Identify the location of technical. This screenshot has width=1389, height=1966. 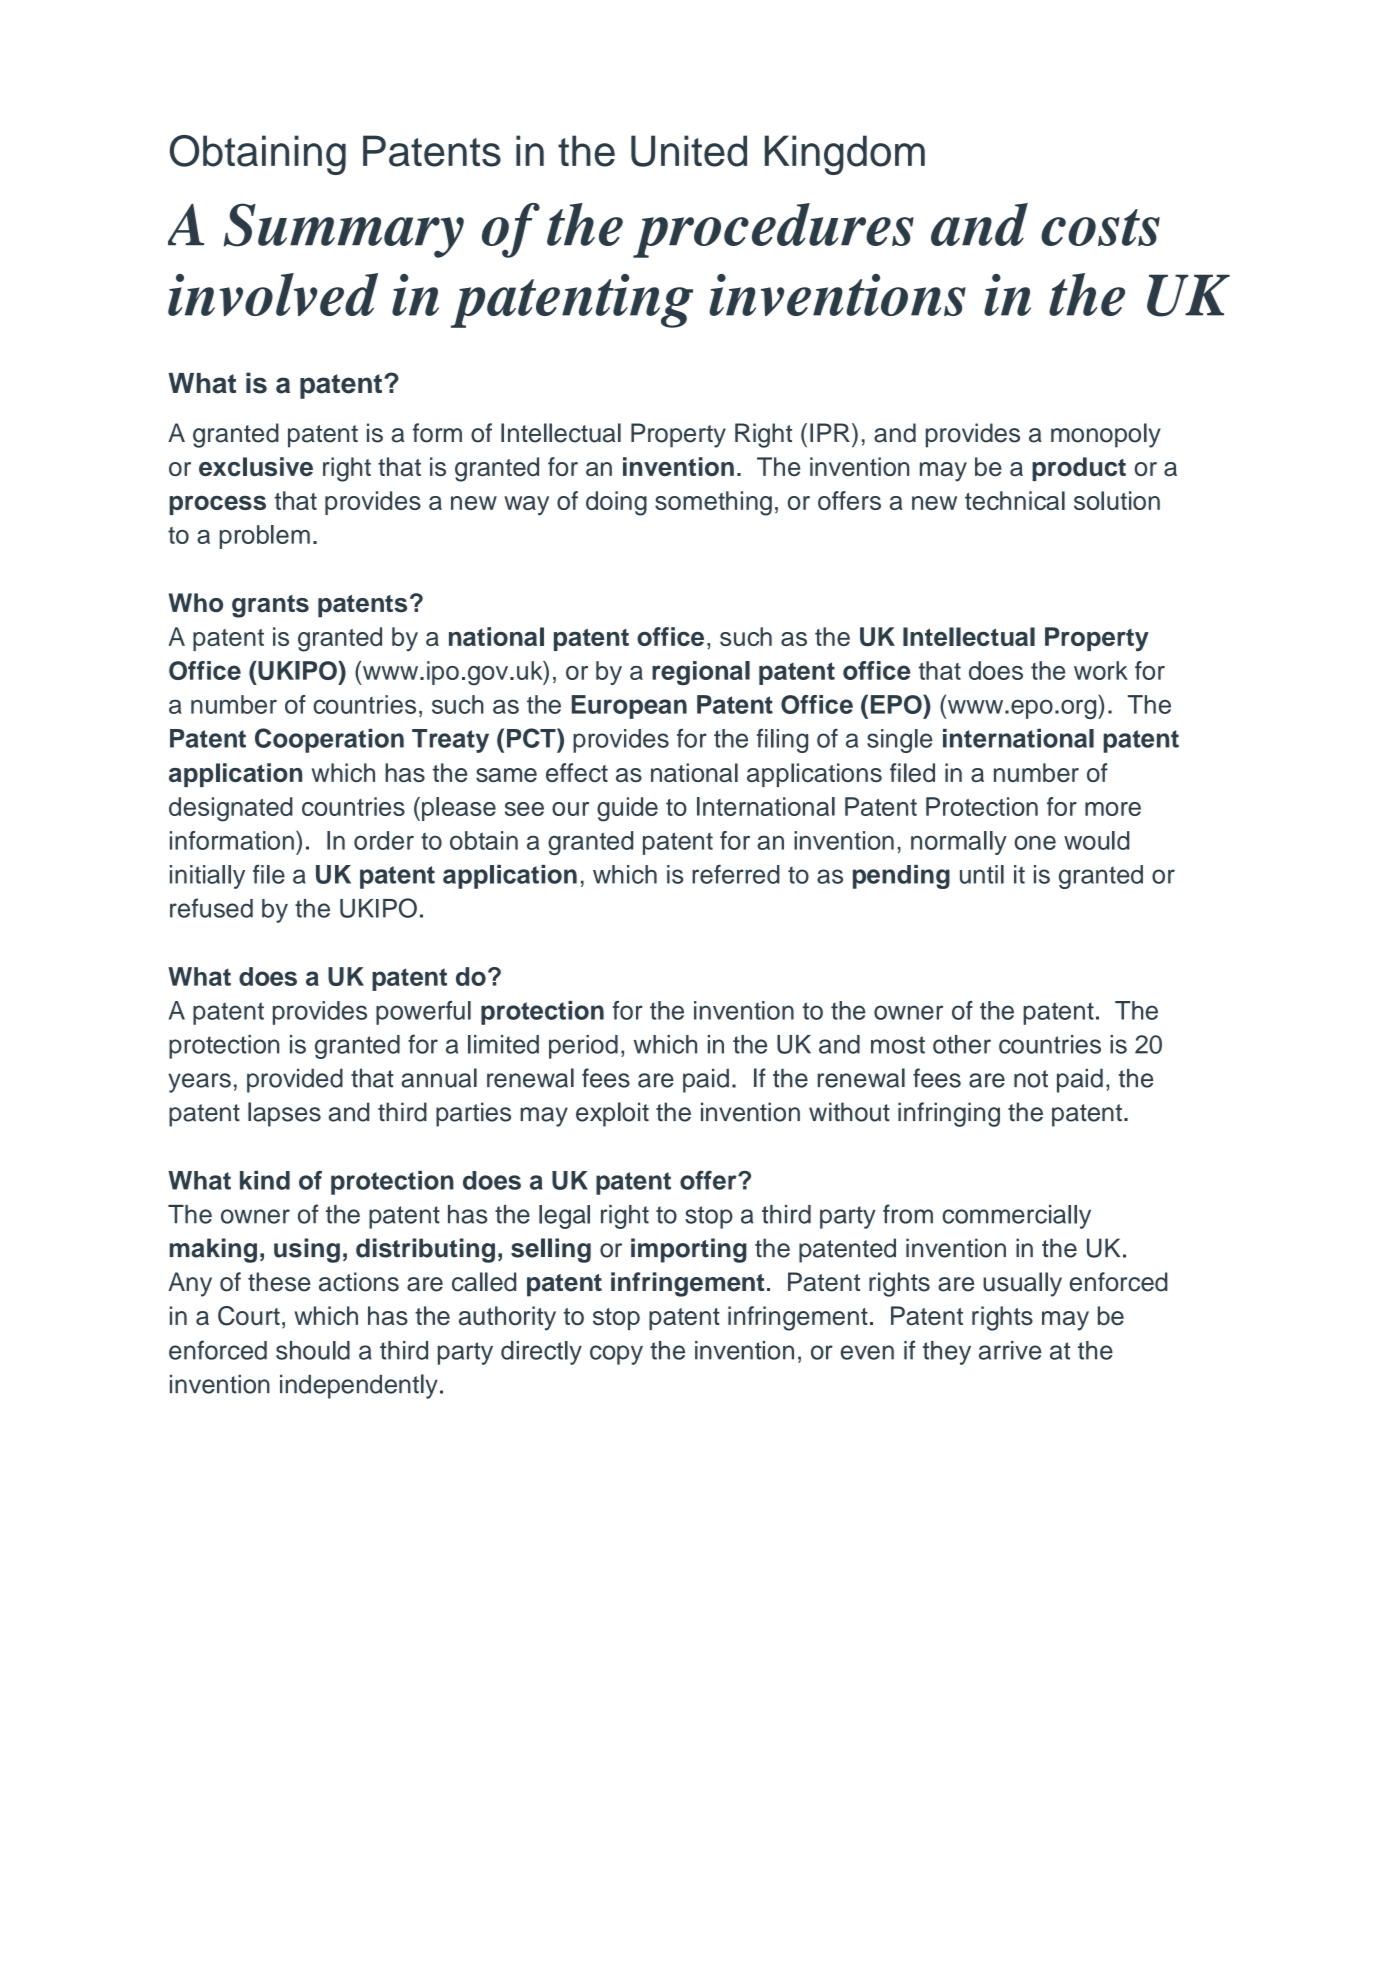
(1015, 500).
